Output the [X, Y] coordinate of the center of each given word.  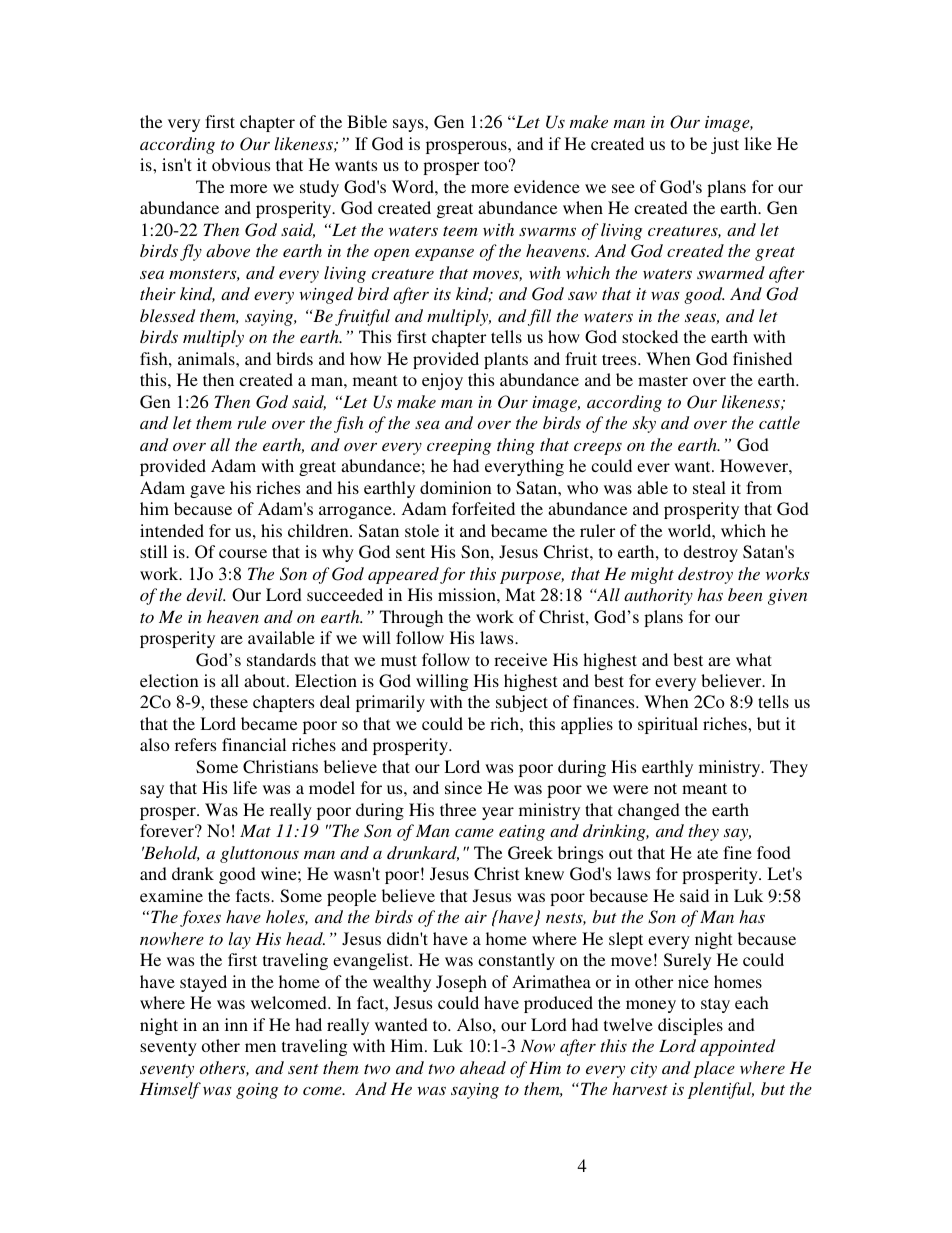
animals [207, 358]
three [458, 809]
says [409, 125]
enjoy [442, 381]
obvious [241, 164]
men [260, 1047]
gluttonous [259, 854]
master [663, 380]
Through [411, 618]
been [745, 594]
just [725, 145]
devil [206, 594]
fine [737, 852]
